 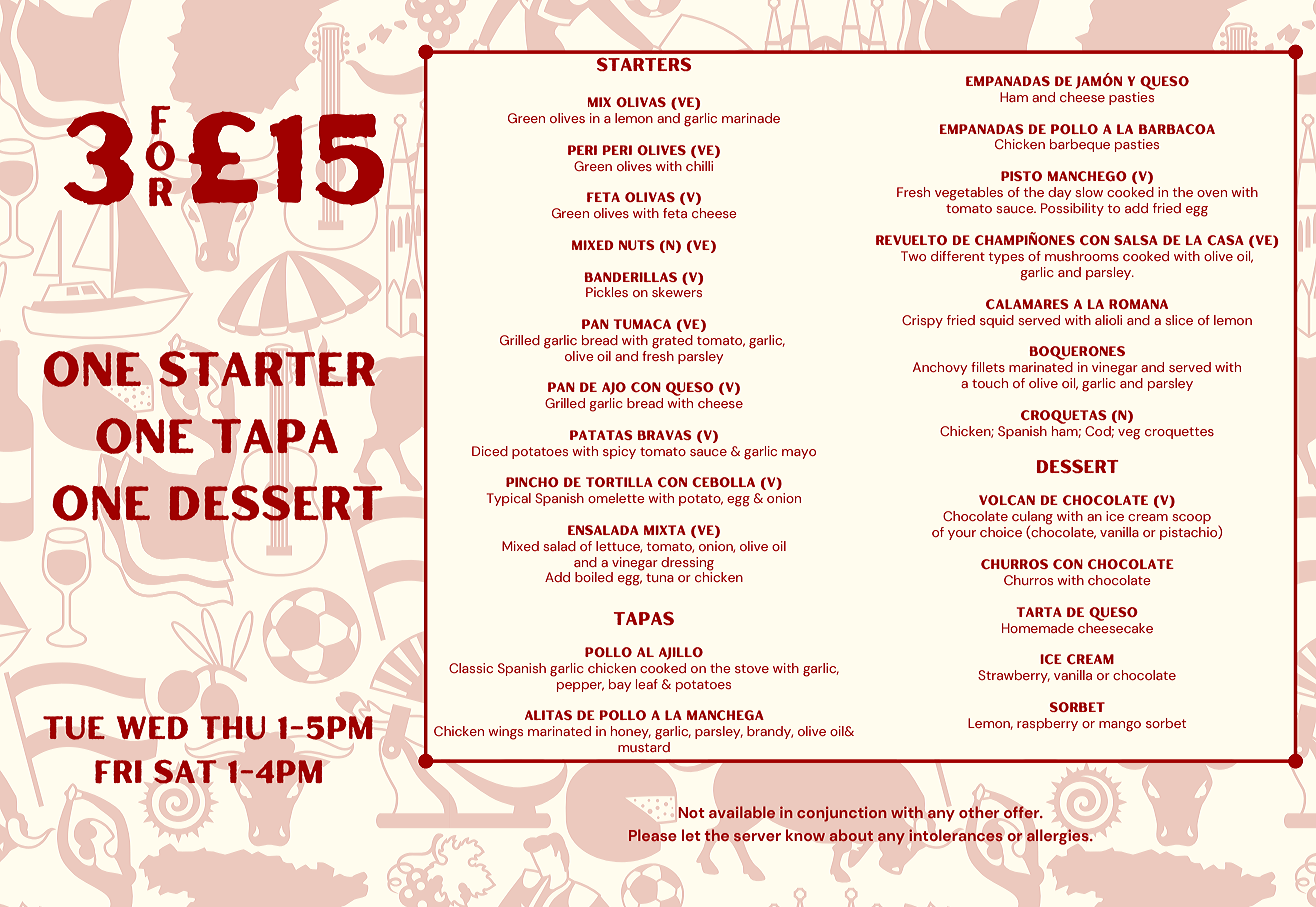 What do you see at coordinates (660, 577) in the screenshot?
I see `tuna` at bounding box center [660, 577].
